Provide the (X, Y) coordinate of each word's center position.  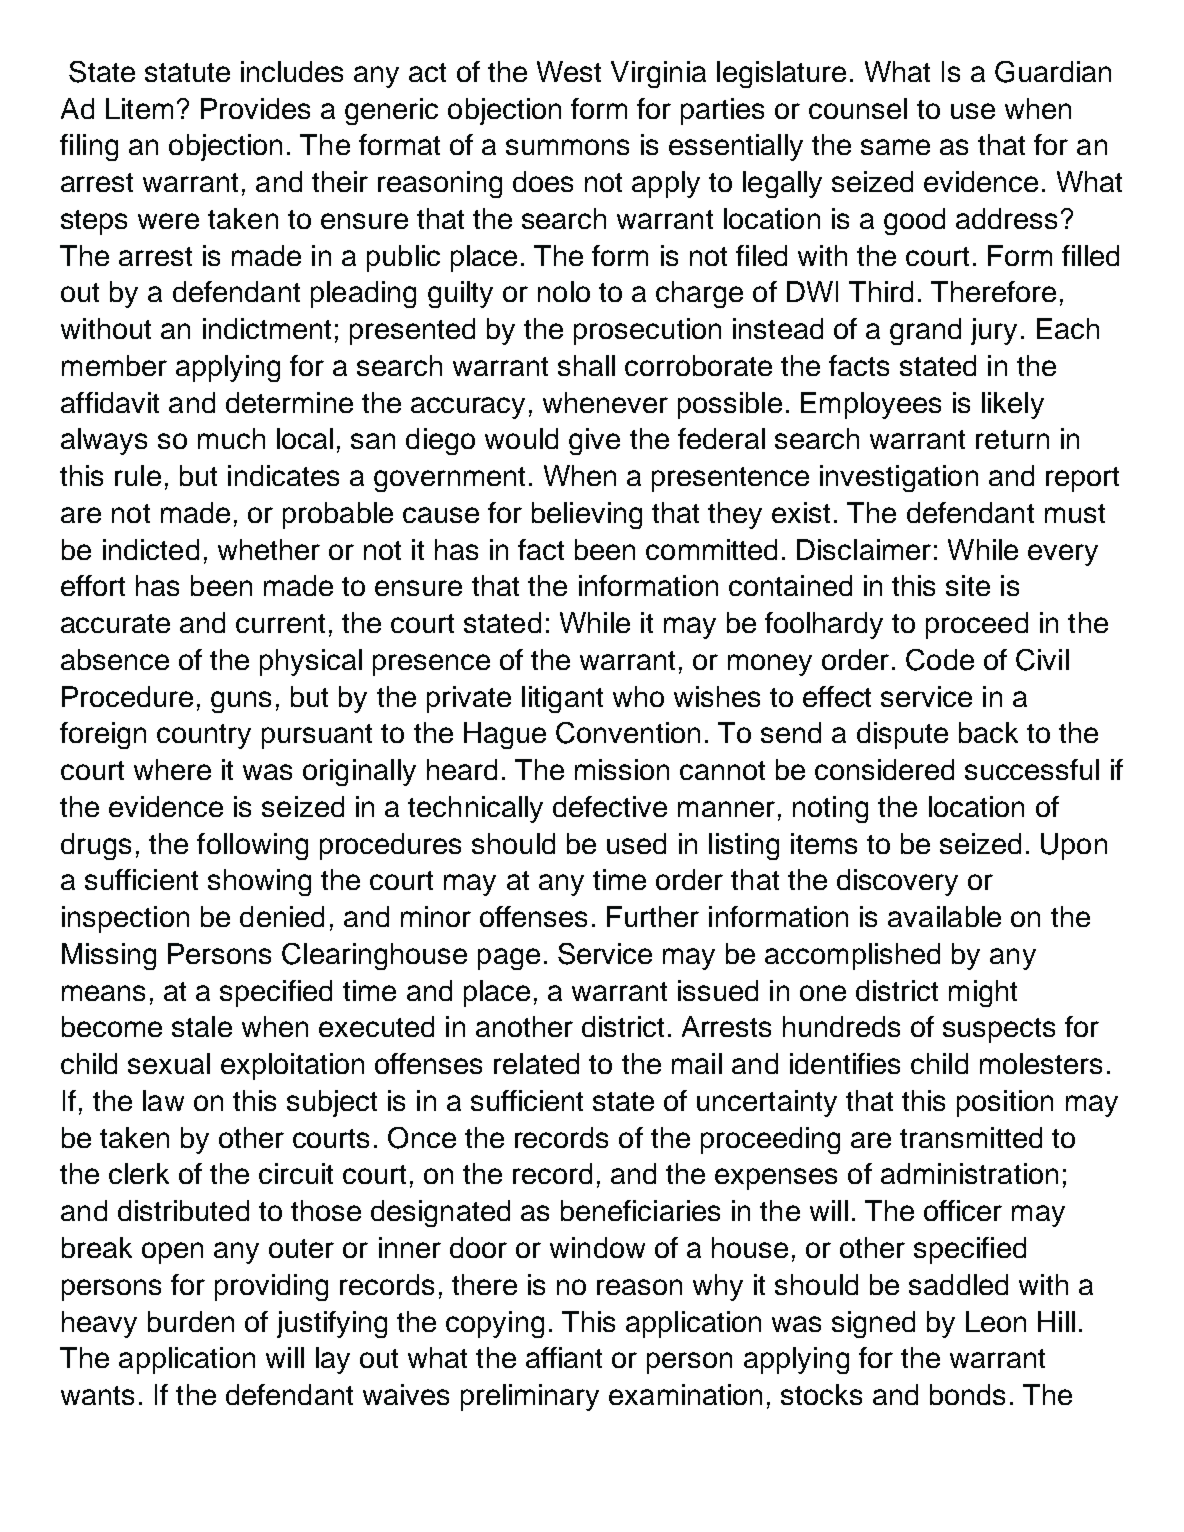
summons (567, 147)
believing (587, 515)
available (944, 916)
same (895, 147)
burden (191, 1321)
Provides (255, 108)
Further (653, 916)
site (968, 585)
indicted (151, 549)
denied (282, 916)
